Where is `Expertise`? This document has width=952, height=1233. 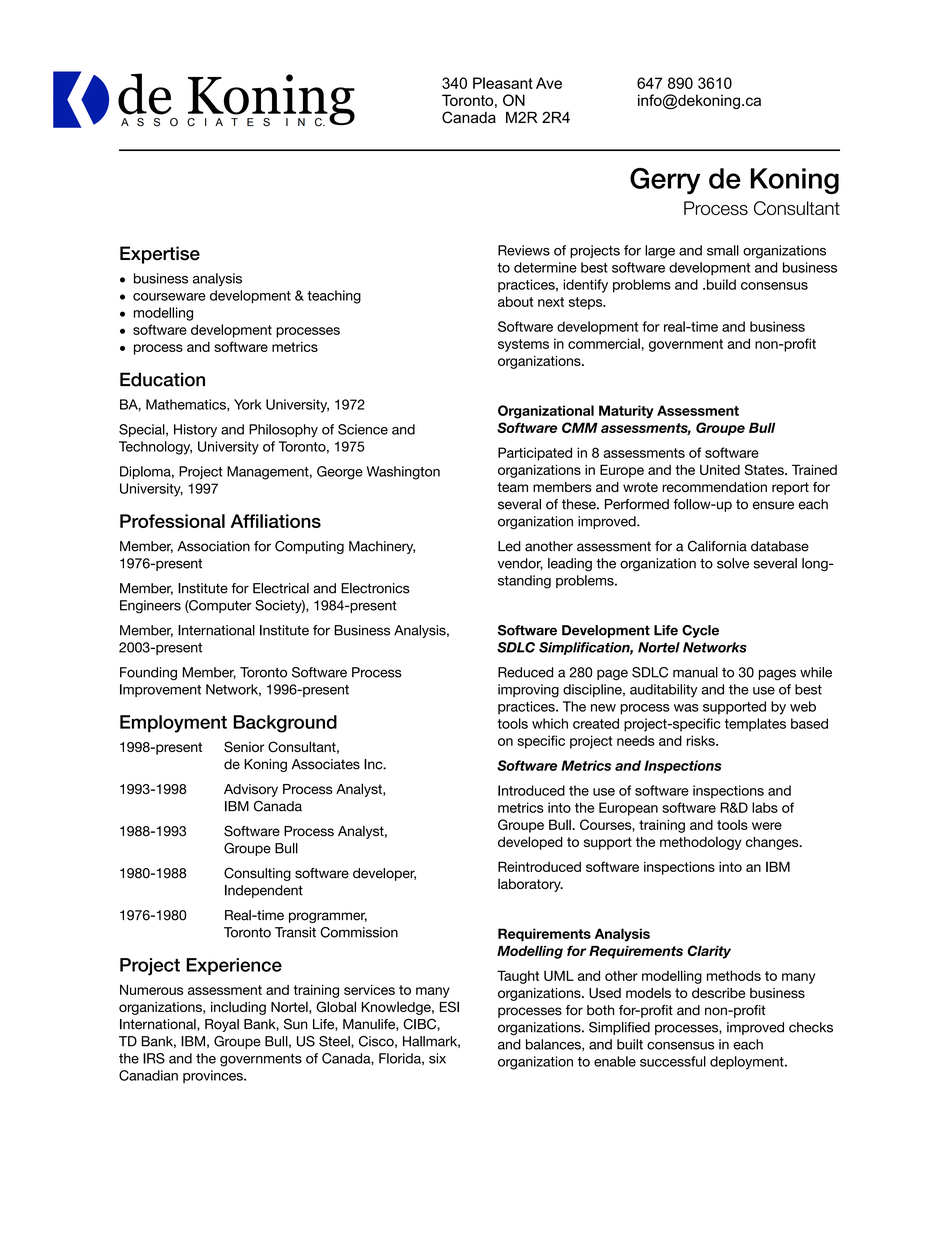 Expertise is located at coordinates (160, 255).
